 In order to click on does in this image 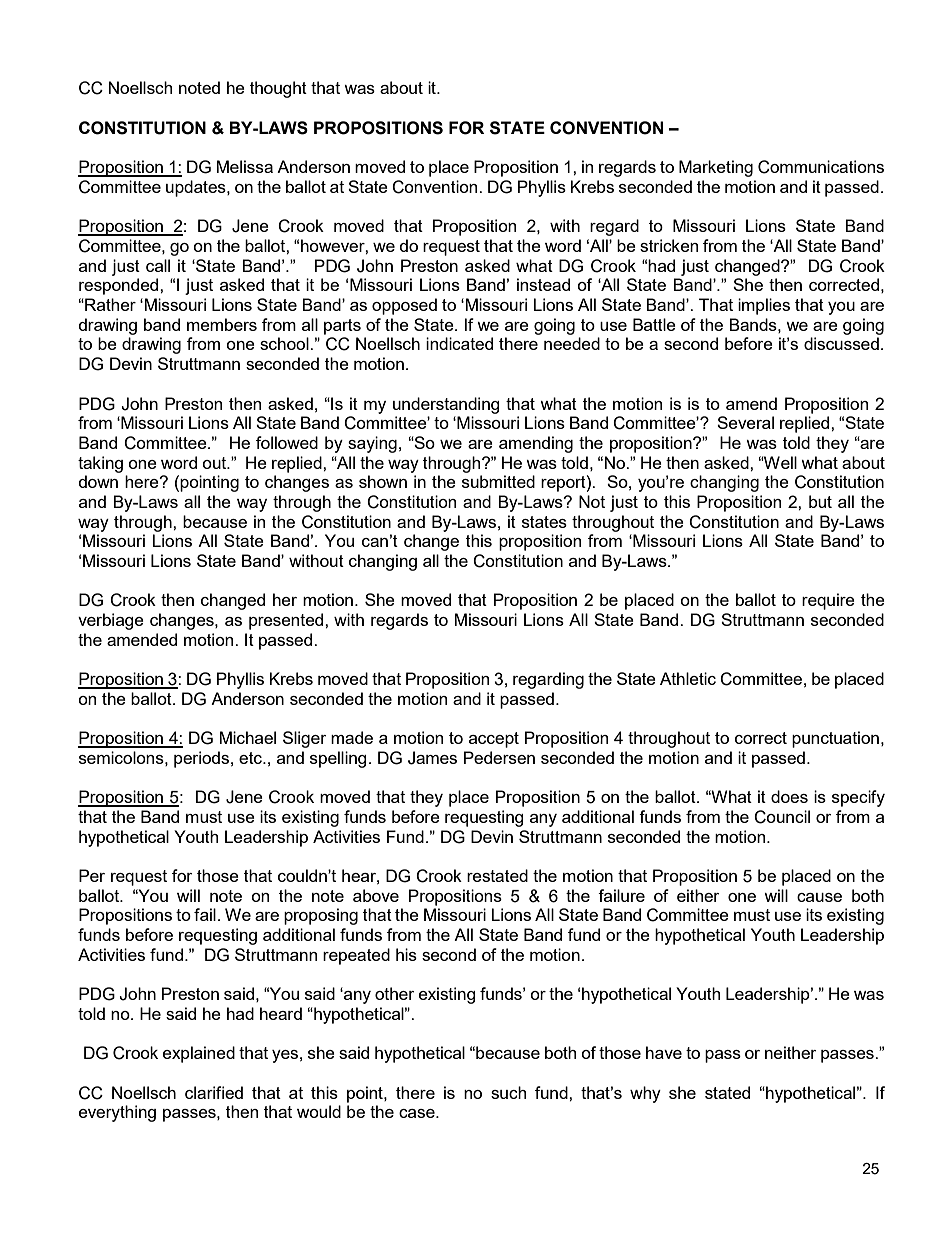, I will do `click(789, 796)`.
